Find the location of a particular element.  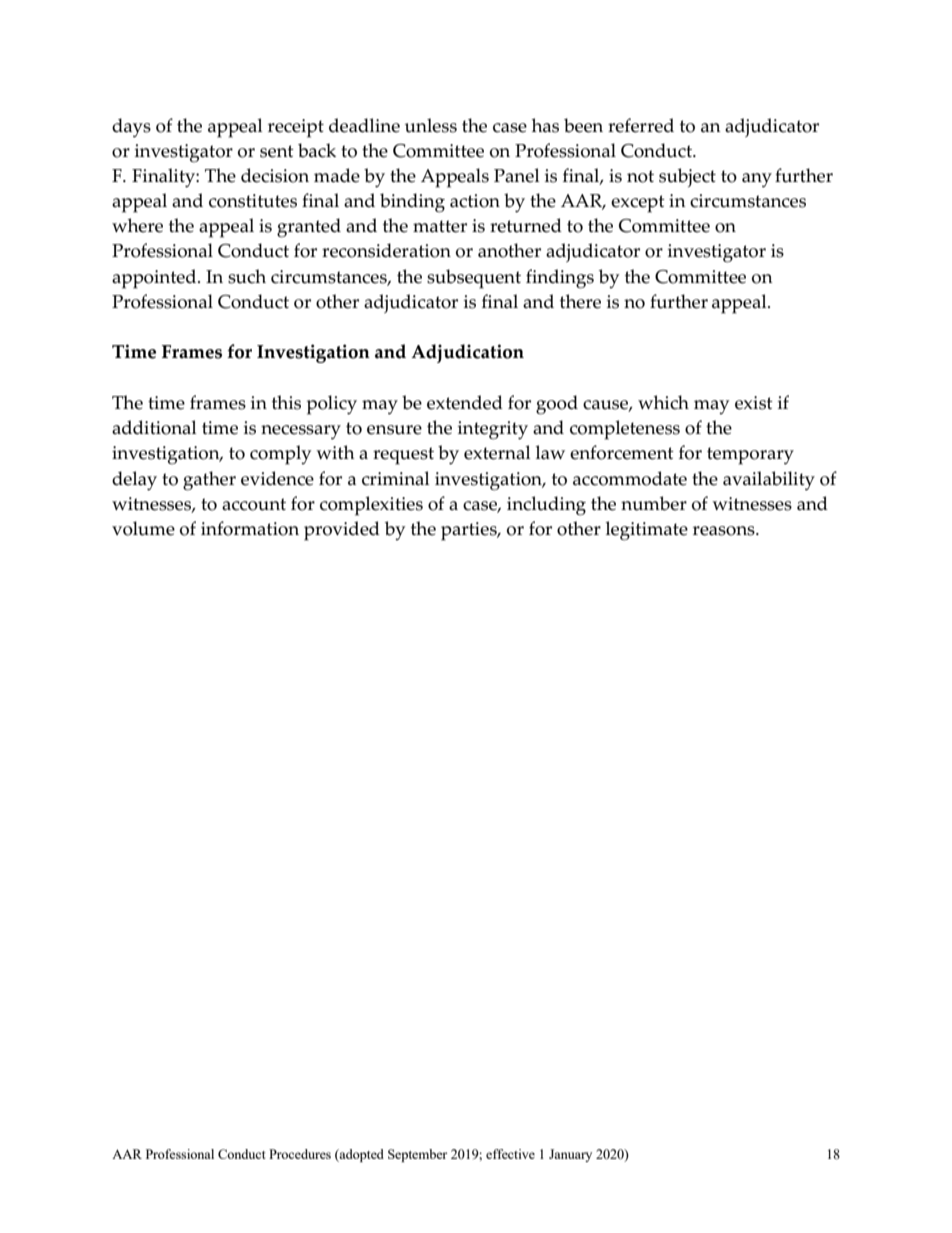

volume is located at coordinates (143, 528).
